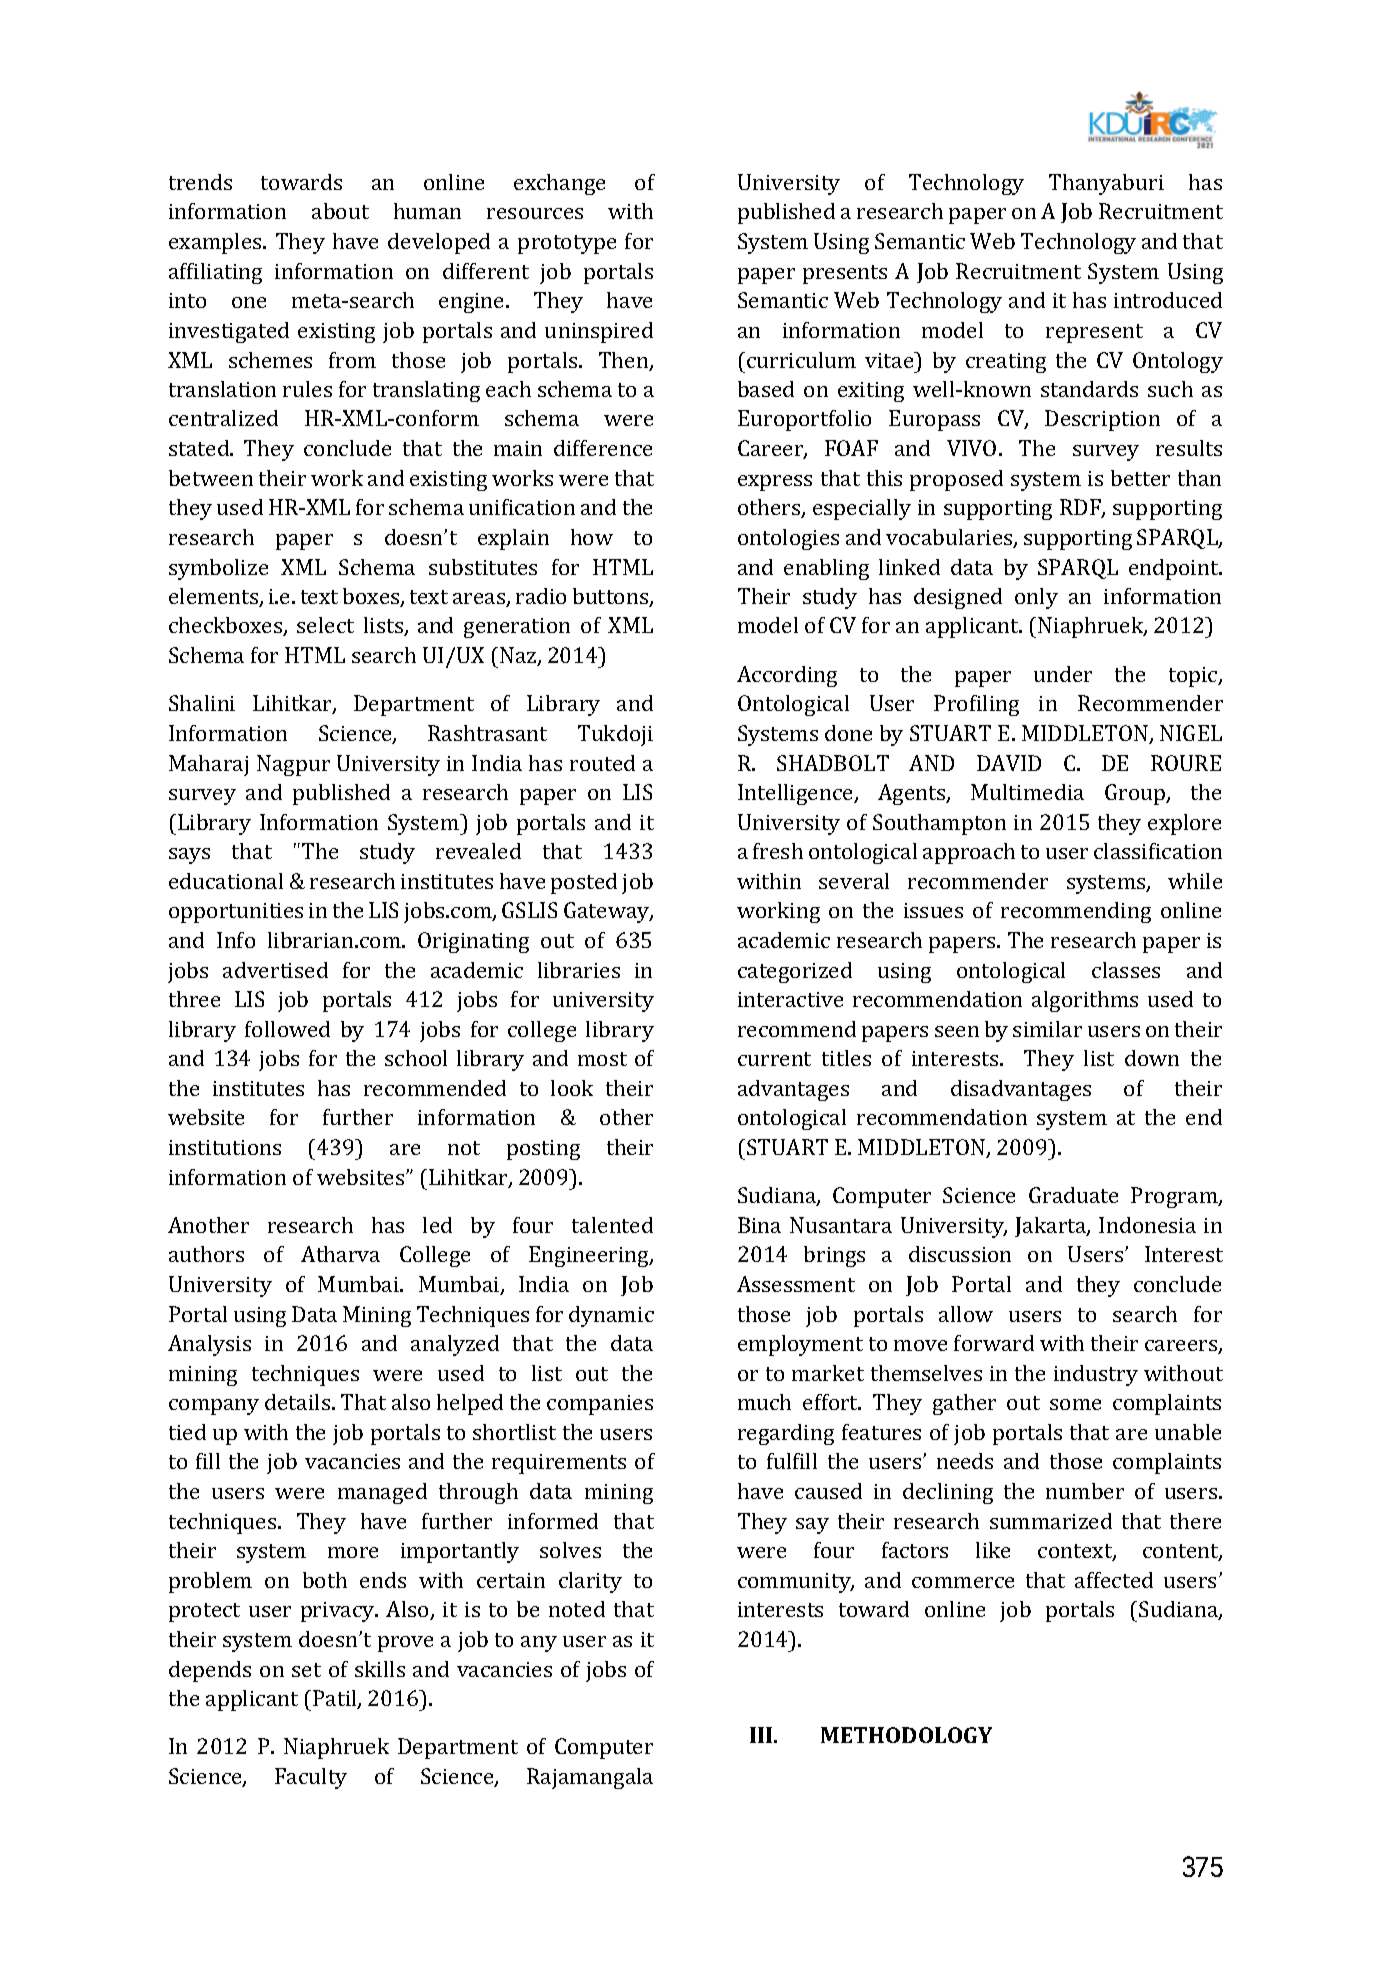 This page has width=1392, height=1968. I want to click on interactive, so click(790, 999).
